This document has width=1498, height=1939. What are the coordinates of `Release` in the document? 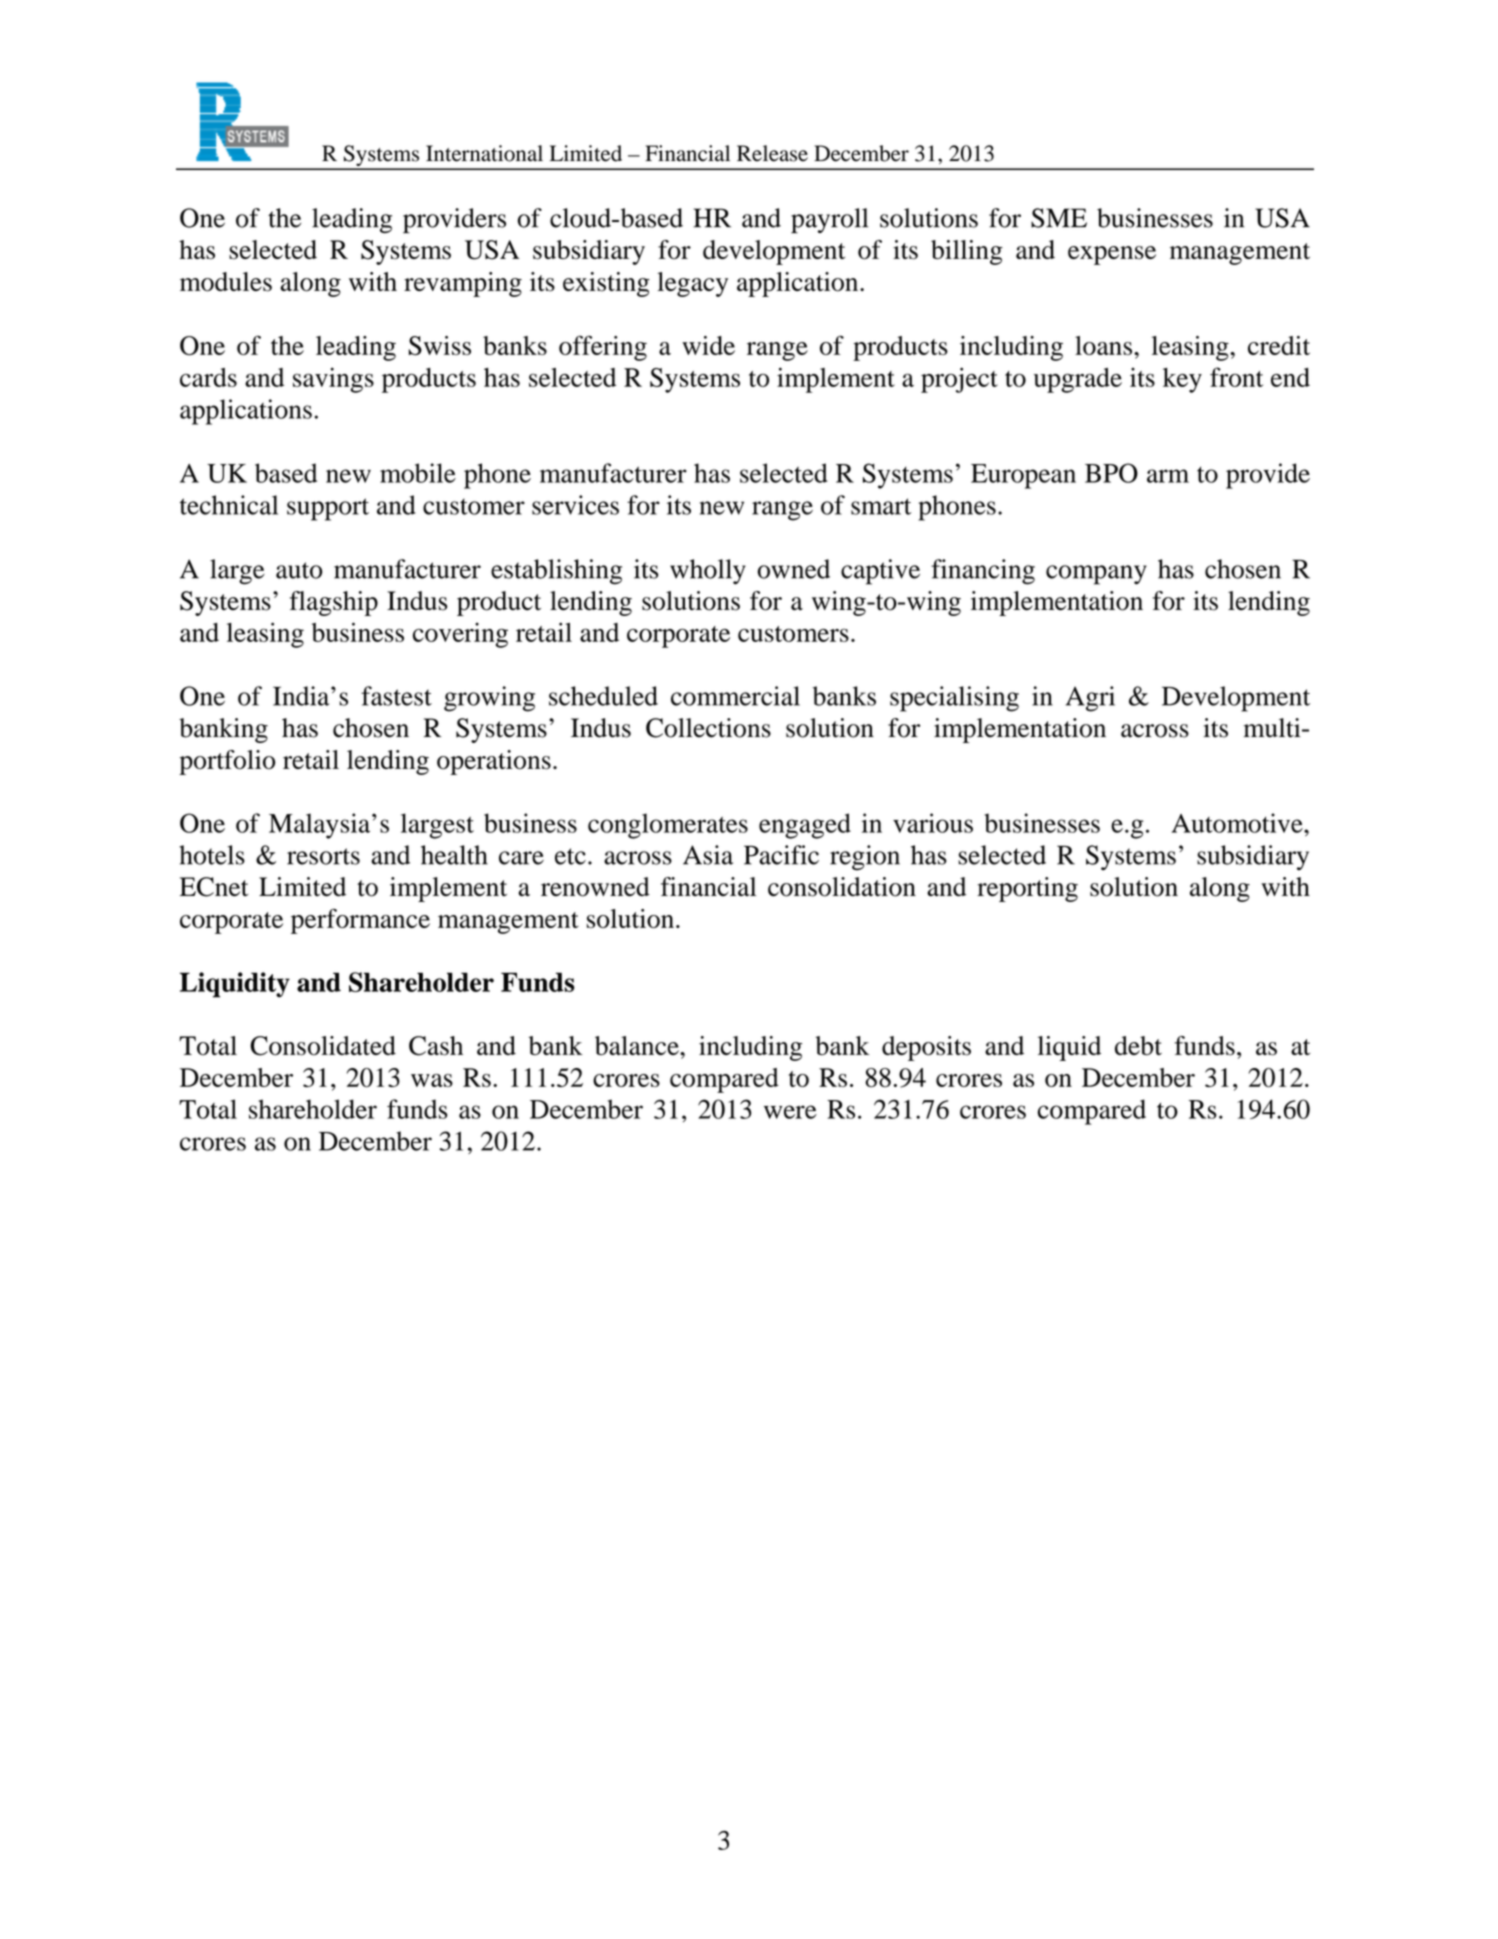 It's located at (772, 153).
